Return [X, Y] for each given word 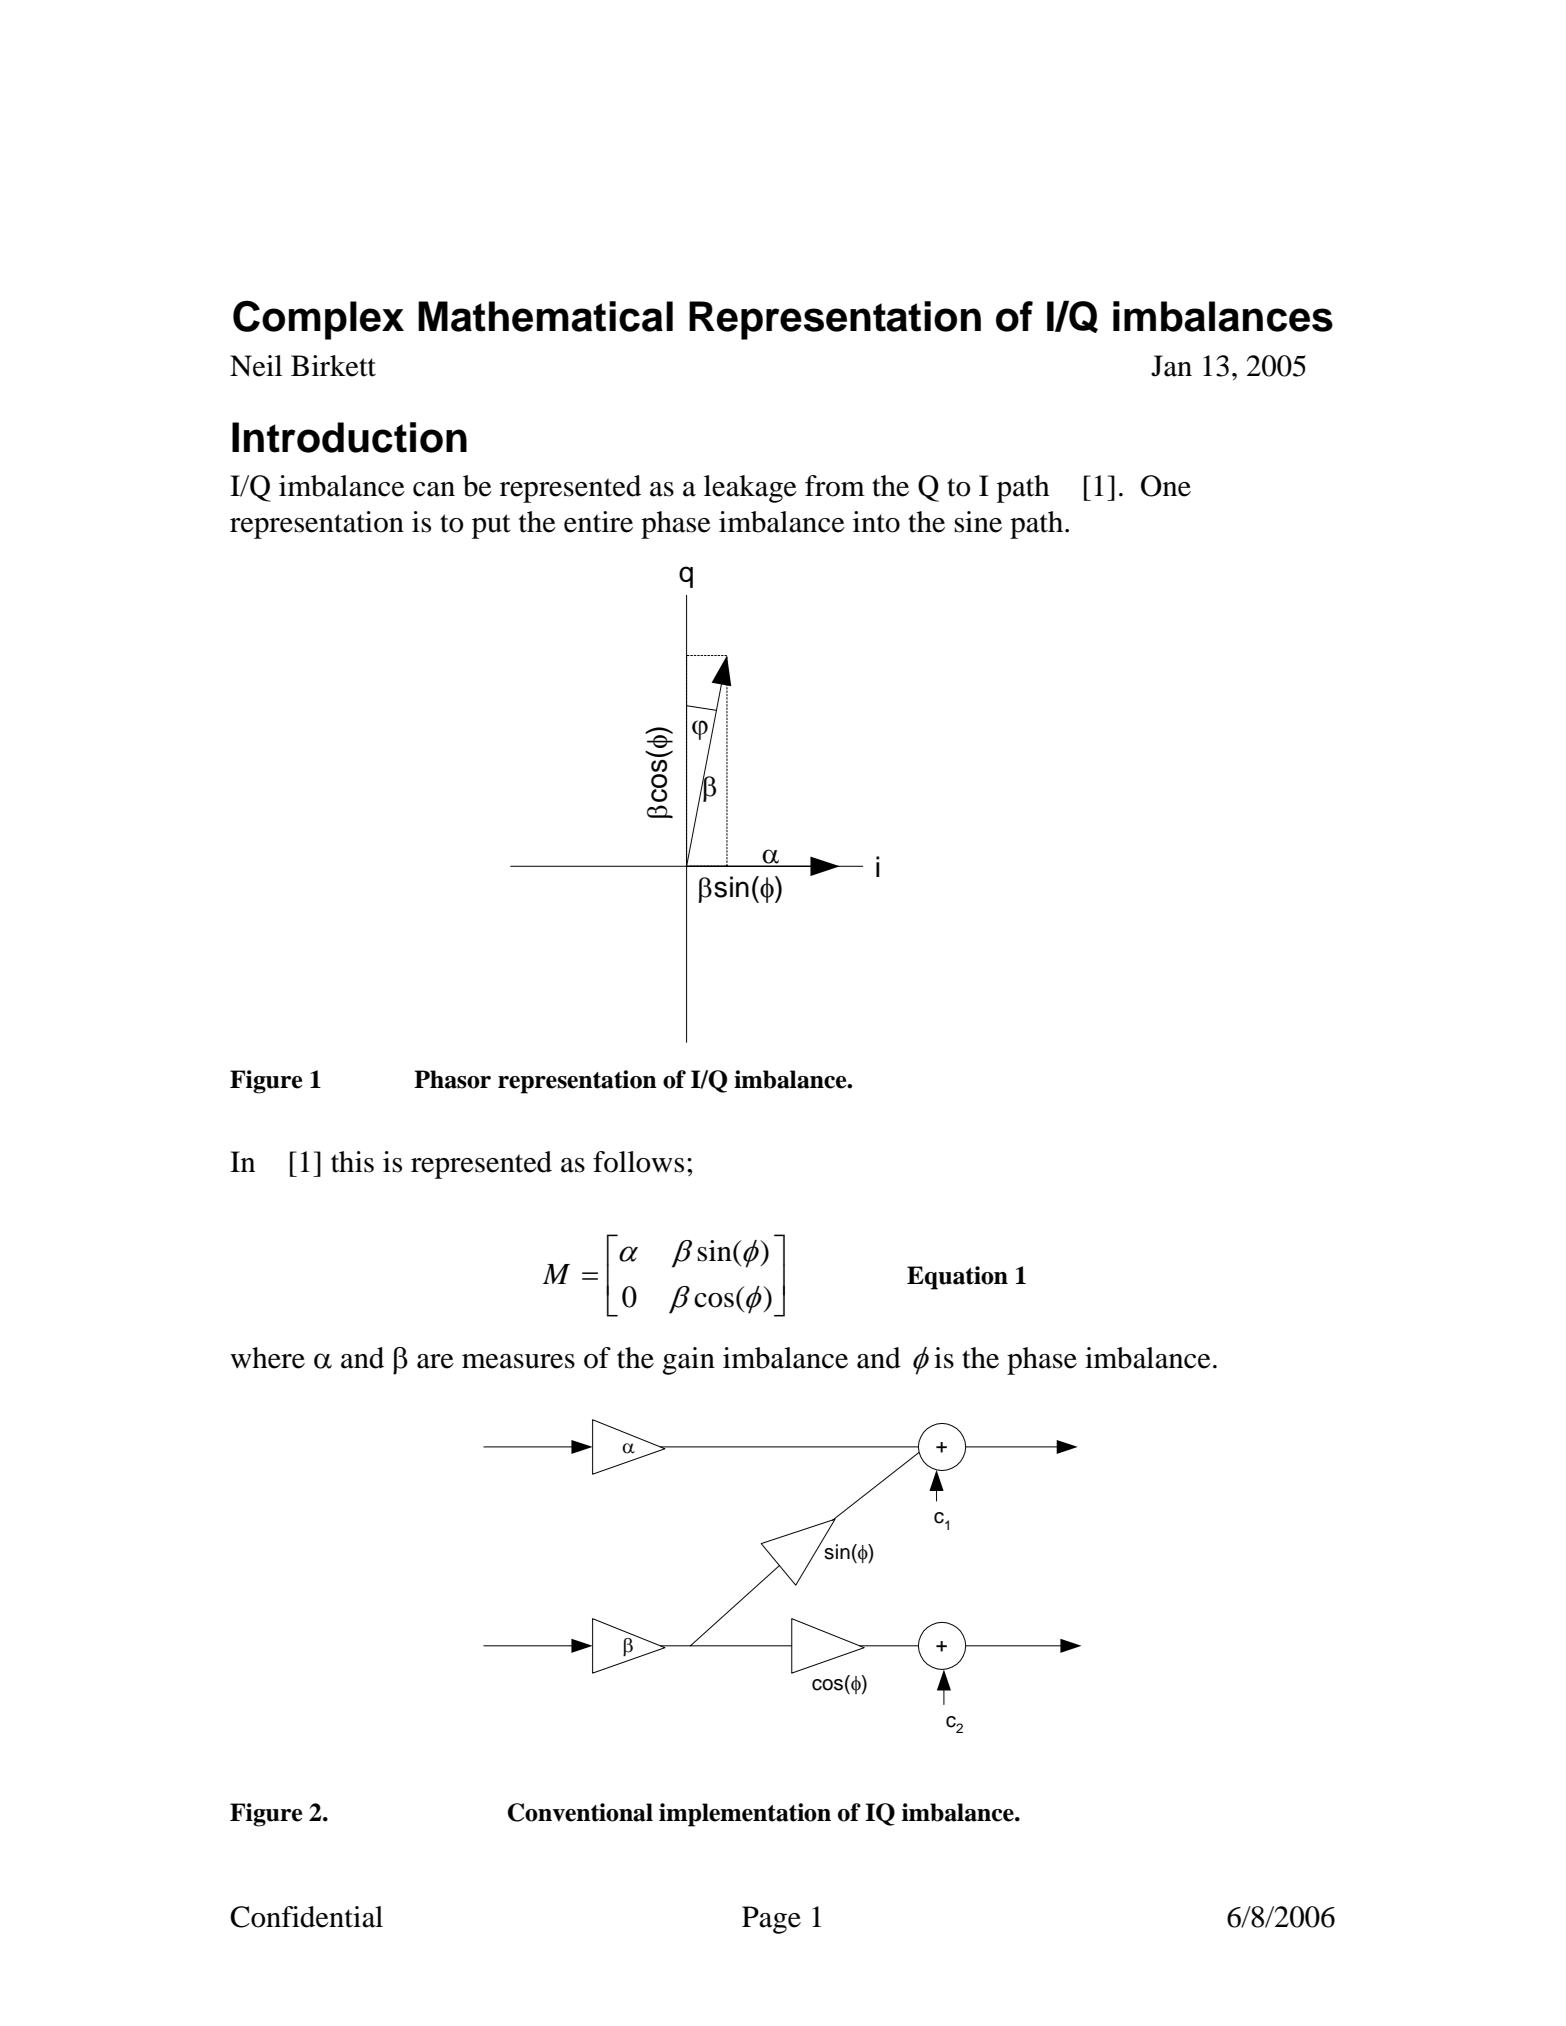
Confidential [306, 1917]
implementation [745, 1815]
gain [688, 1361]
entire [598, 522]
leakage [750, 489]
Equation [957, 1278]
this [352, 1162]
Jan [1171, 366]
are [435, 1361]
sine [978, 522]
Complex [318, 320]
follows [638, 1162]
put [491, 526]
